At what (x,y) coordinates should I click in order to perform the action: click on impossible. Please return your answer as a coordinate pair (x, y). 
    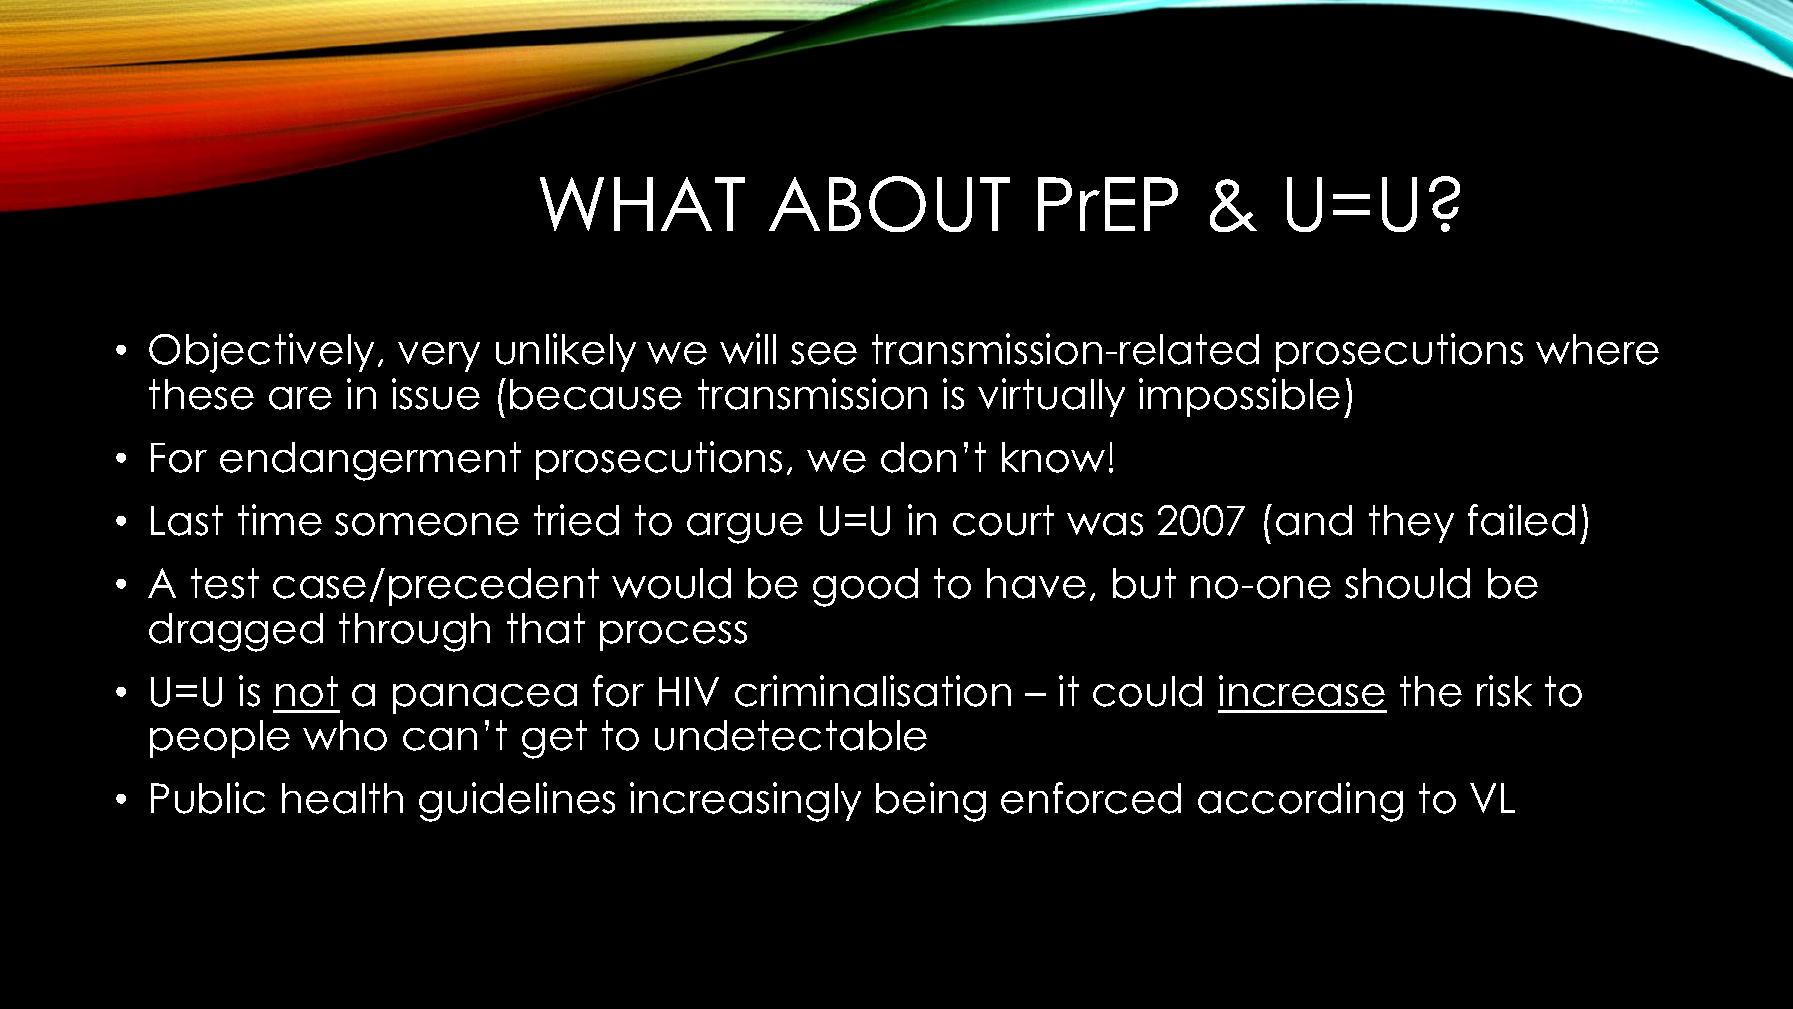
    Looking at the image, I should click on (1239, 397).
